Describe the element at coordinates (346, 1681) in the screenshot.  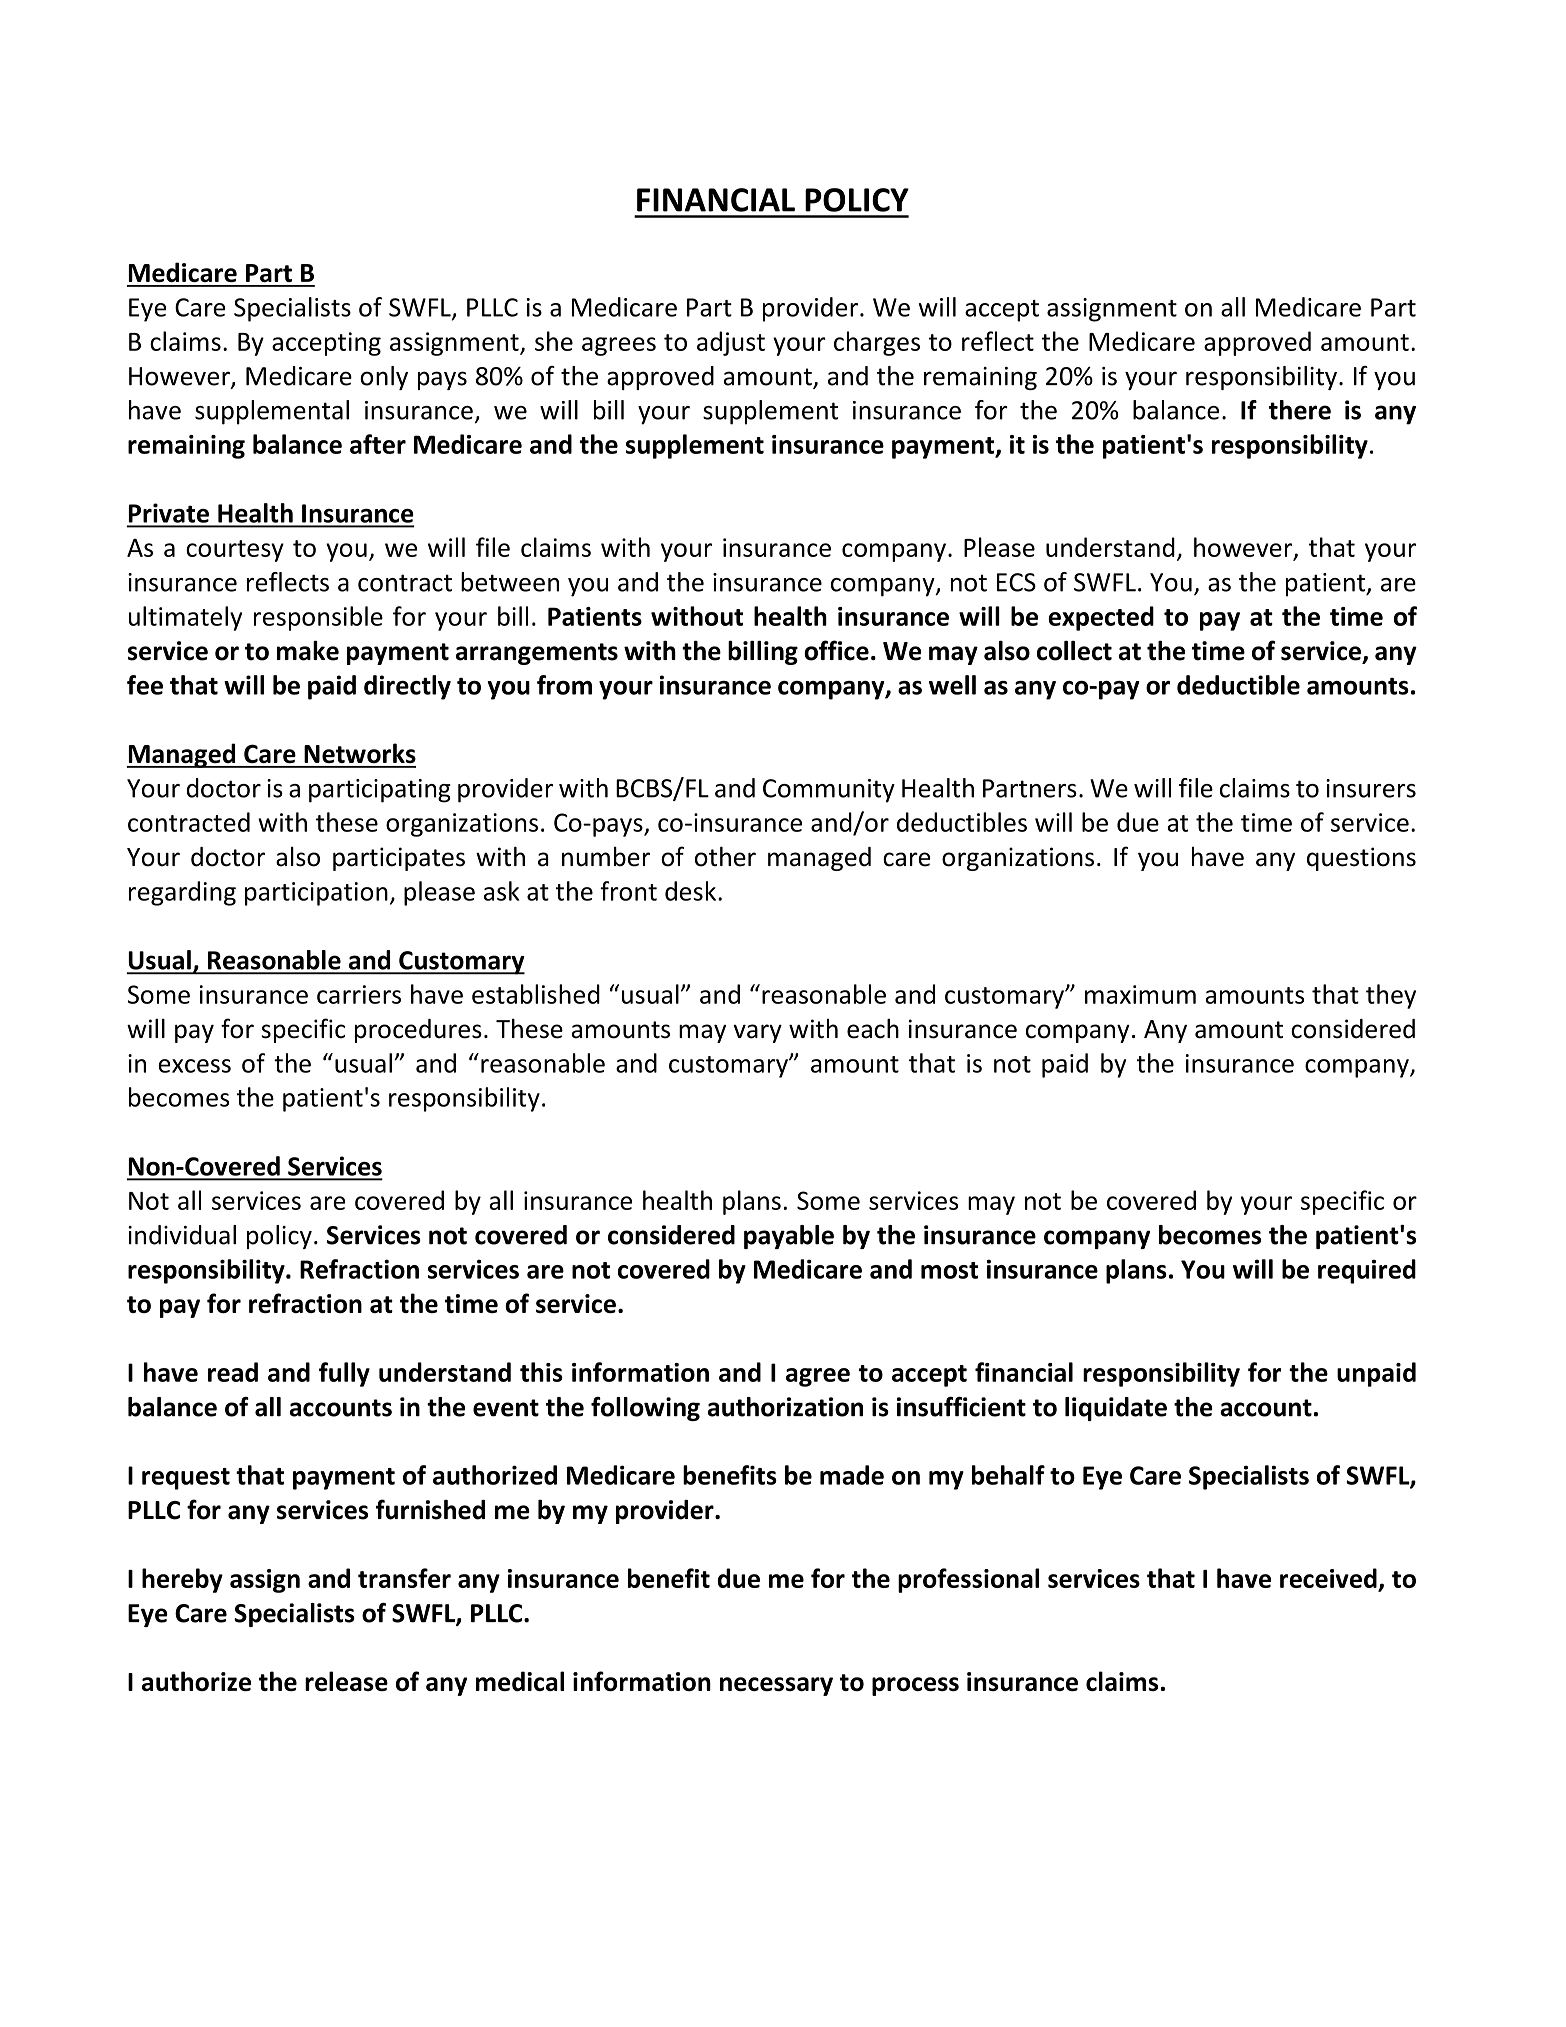
I see `release` at that location.
